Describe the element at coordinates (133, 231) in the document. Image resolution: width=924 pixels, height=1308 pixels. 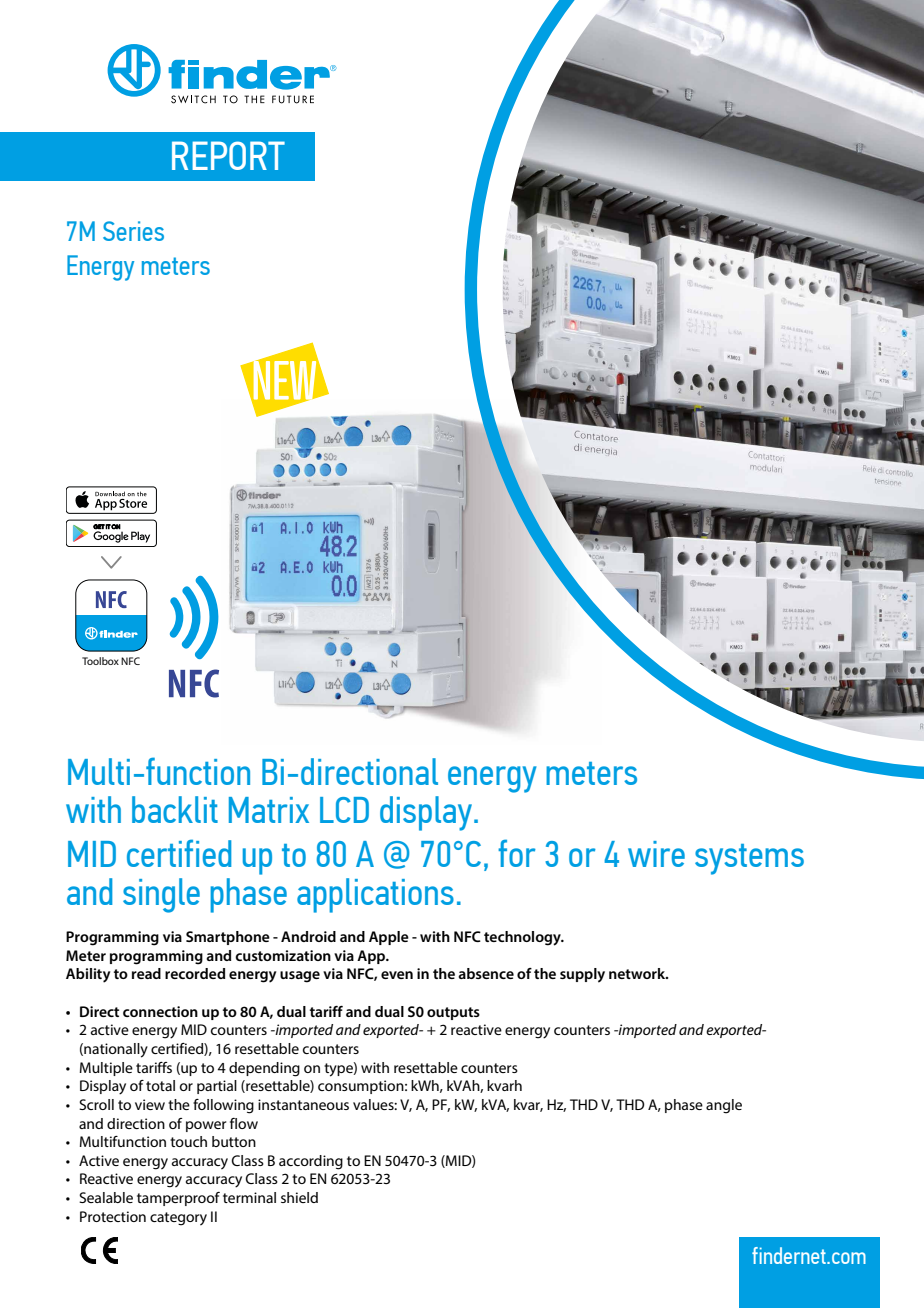
I see `Series` at that location.
